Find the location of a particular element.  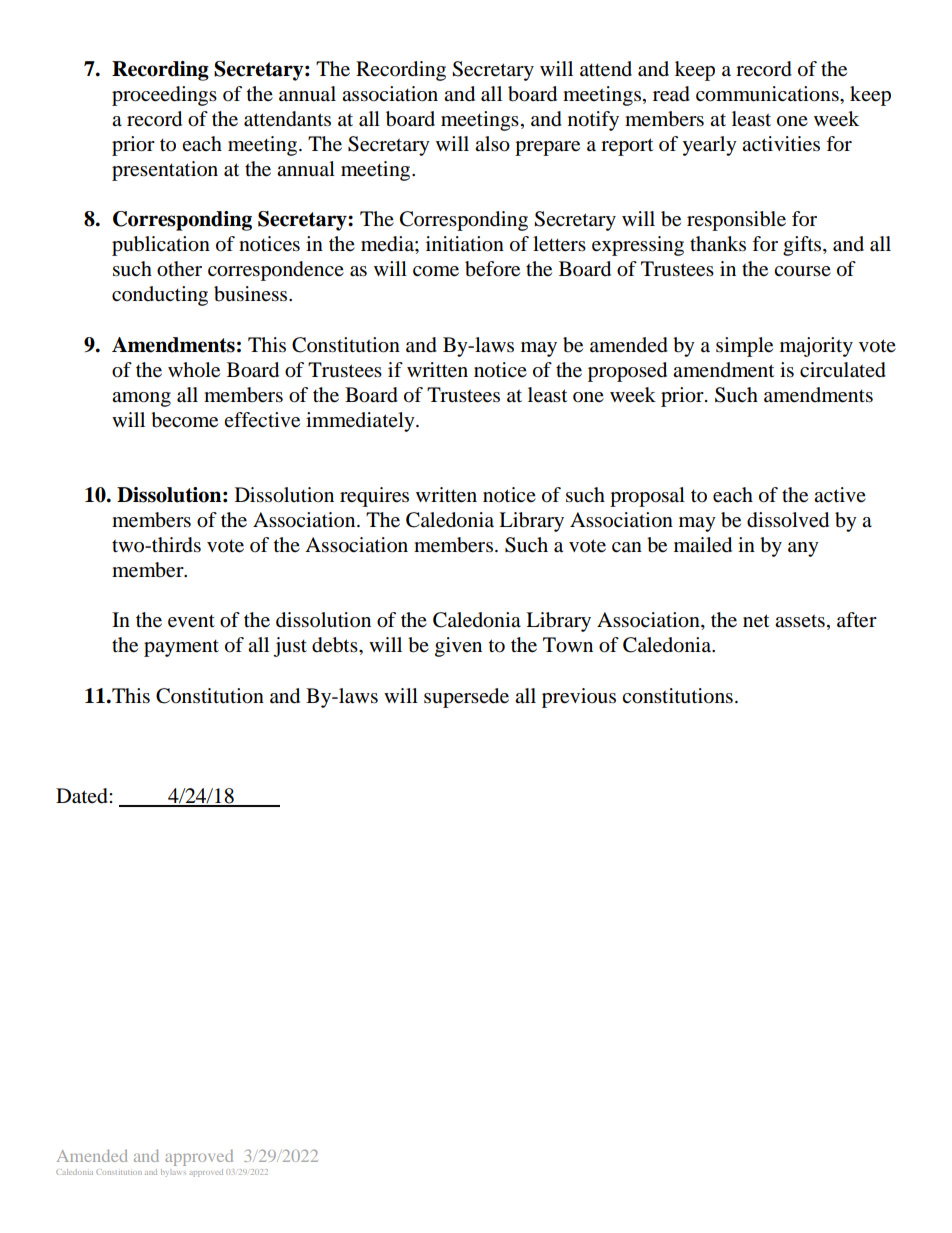

whole is located at coordinates (194, 370).
